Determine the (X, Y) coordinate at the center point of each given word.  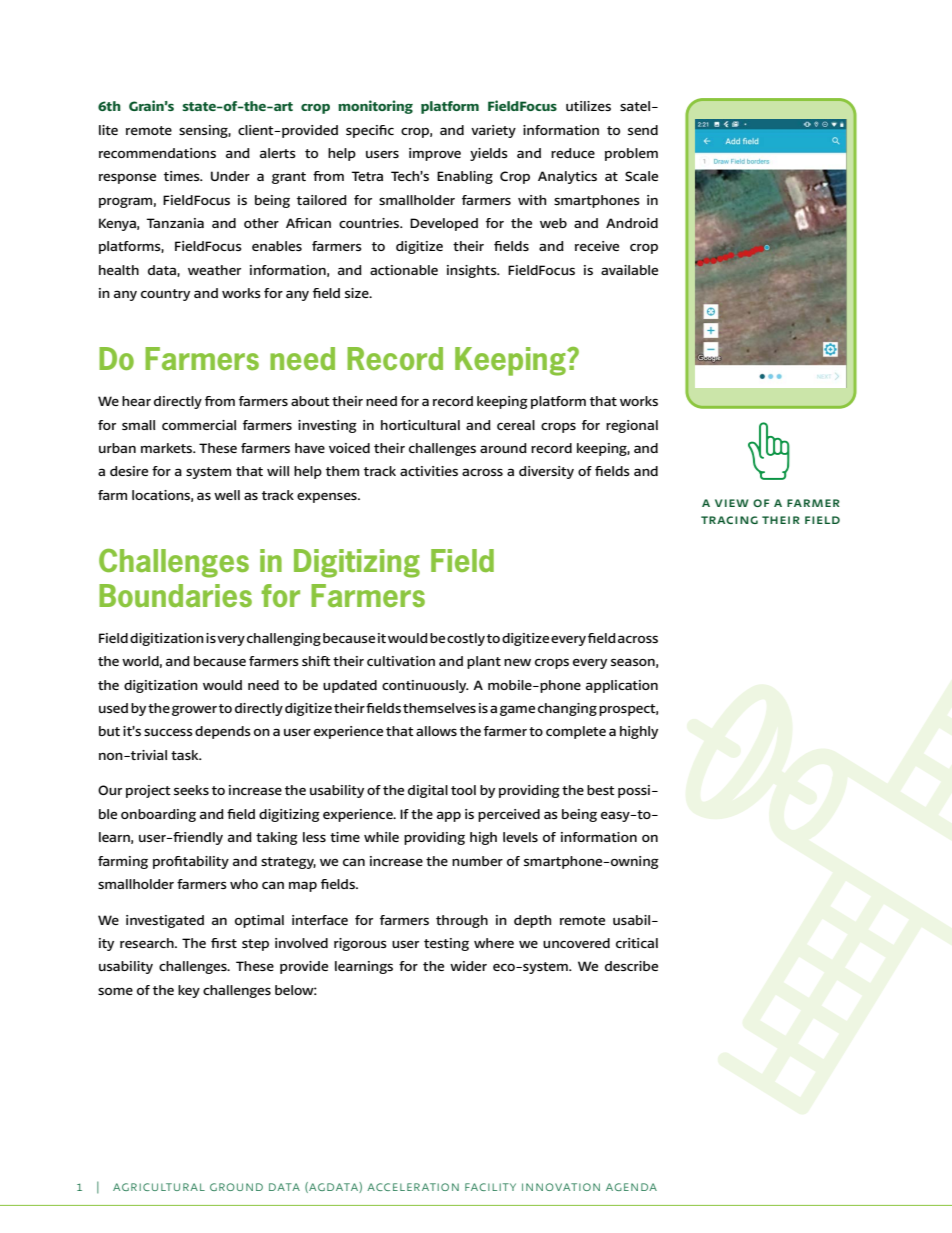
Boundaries (175, 595)
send (643, 130)
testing (446, 944)
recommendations (157, 153)
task (186, 755)
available (629, 270)
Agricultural (159, 1187)
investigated (165, 921)
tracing (729, 520)
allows (436, 731)
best (601, 790)
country (165, 295)
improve (435, 154)
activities (429, 471)
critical (637, 943)
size (358, 293)
